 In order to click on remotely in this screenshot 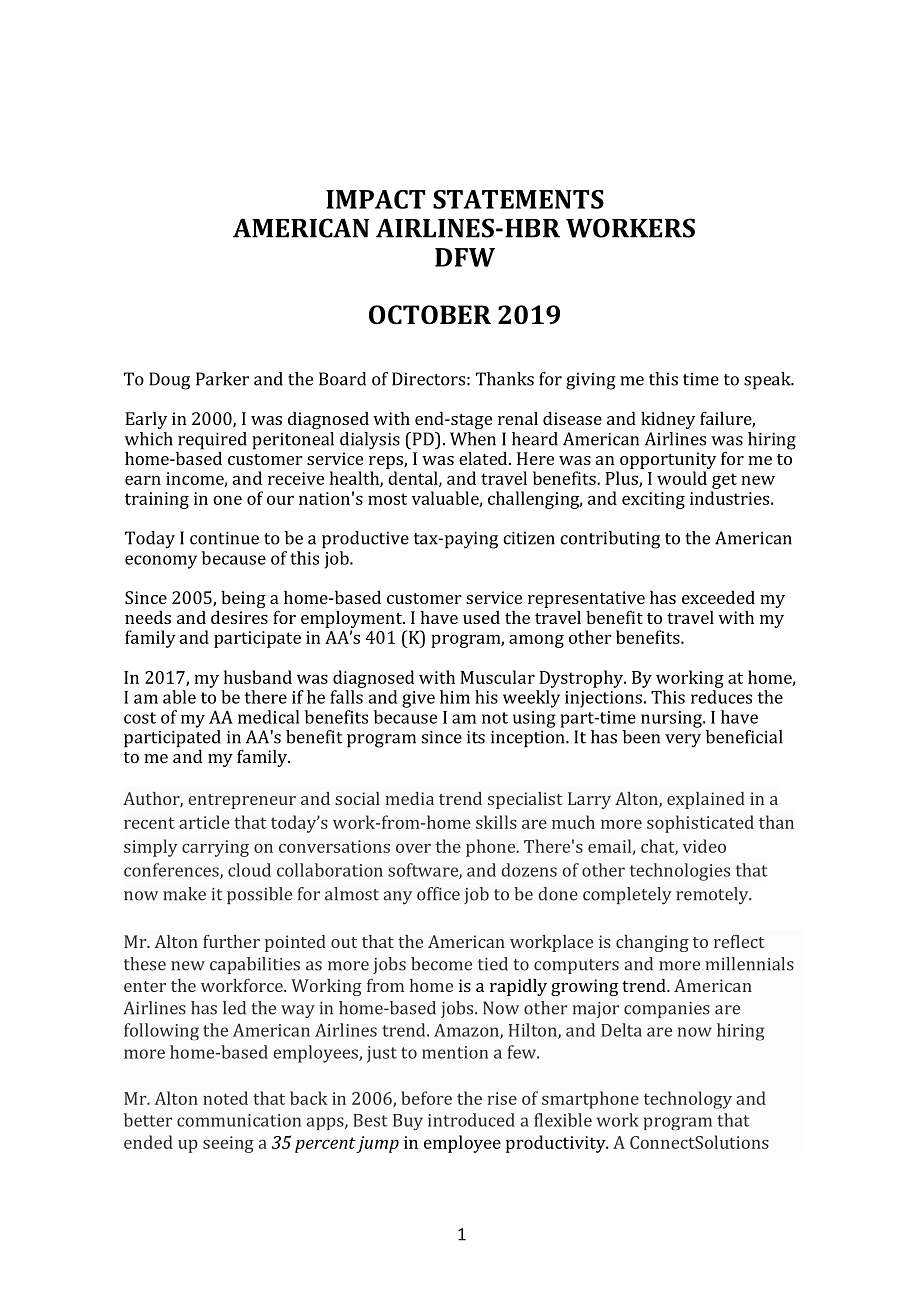, I will do `click(713, 896)`.
